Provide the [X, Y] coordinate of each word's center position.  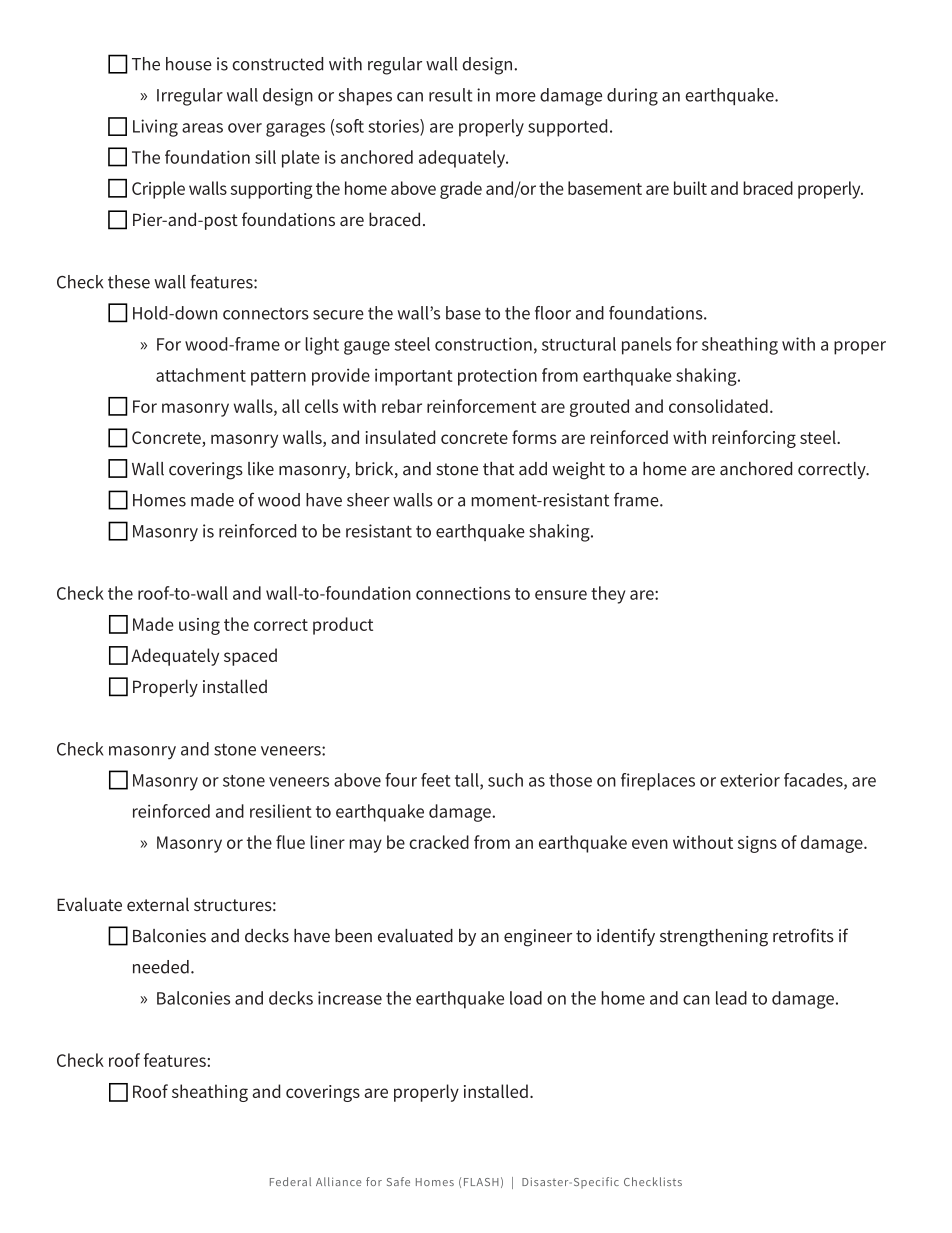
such [505, 780]
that [498, 469]
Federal [290, 1181]
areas [202, 128]
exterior [750, 780]
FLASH [481, 1182]
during [632, 97]
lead [731, 998]
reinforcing [754, 439]
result [451, 95]
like [261, 469]
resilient [281, 811]
